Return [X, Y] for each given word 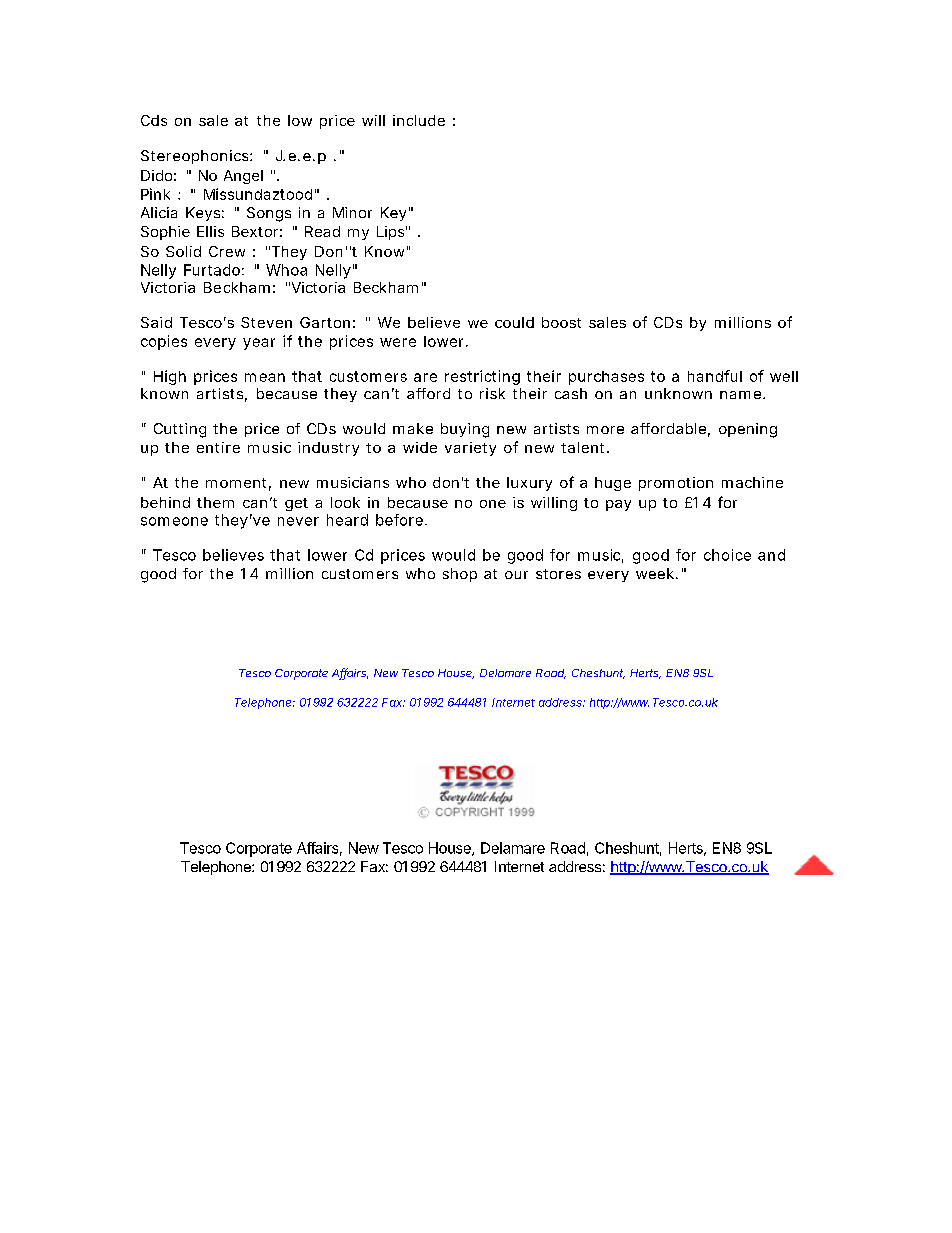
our [516, 575]
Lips [390, 233]
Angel [243, 177]
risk [492, 393]
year [259, 344]
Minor [352, 212]
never [298, 521]
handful [715, 376]
